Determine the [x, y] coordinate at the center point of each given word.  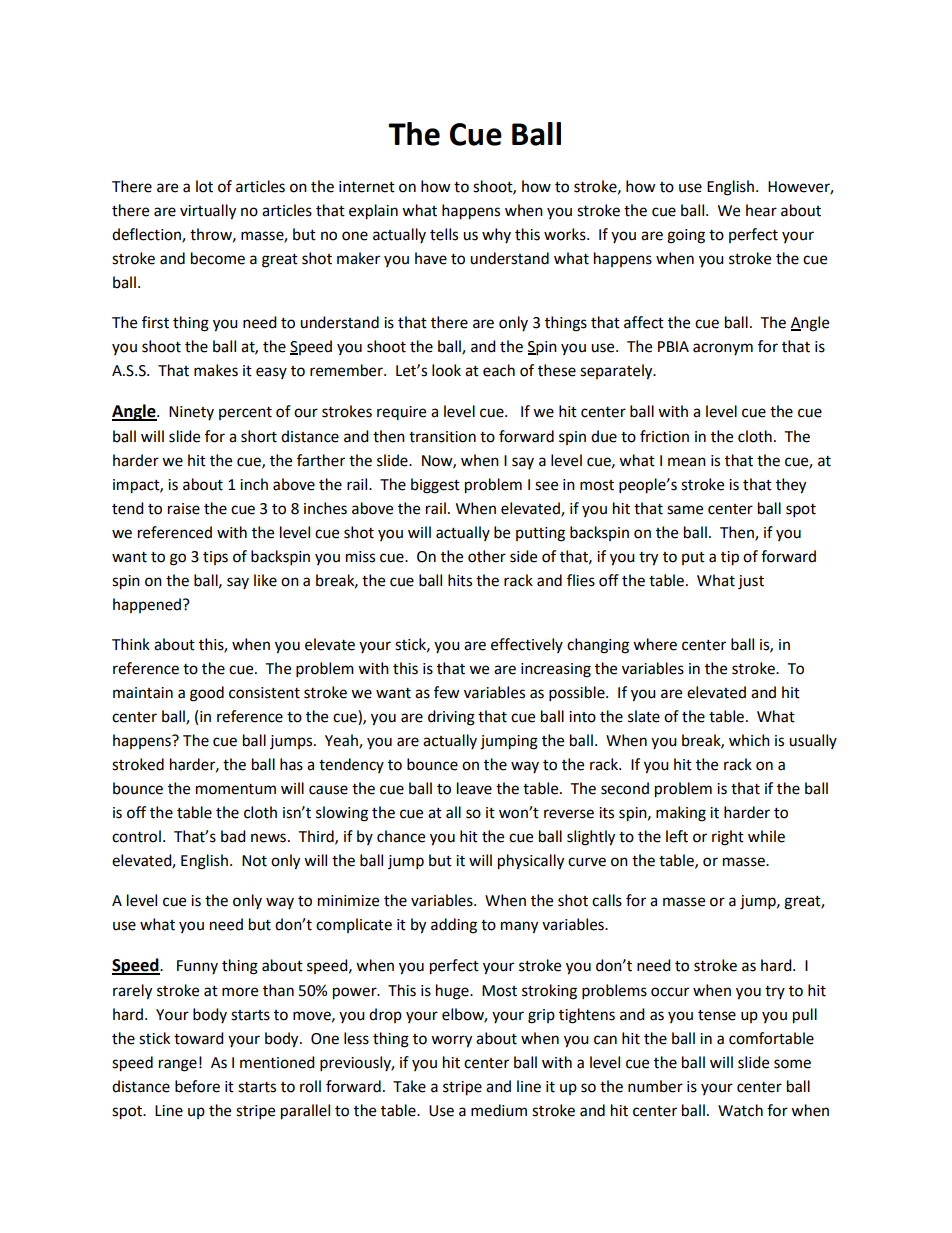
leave [474, 788]
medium [499, 1110]
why [496, 235]
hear [761, 210]
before [197, 1086]
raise [184, 509]
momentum [236, 789]
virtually [208, 212]
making [681, 814]
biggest [435, 486]
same [685, 510]
